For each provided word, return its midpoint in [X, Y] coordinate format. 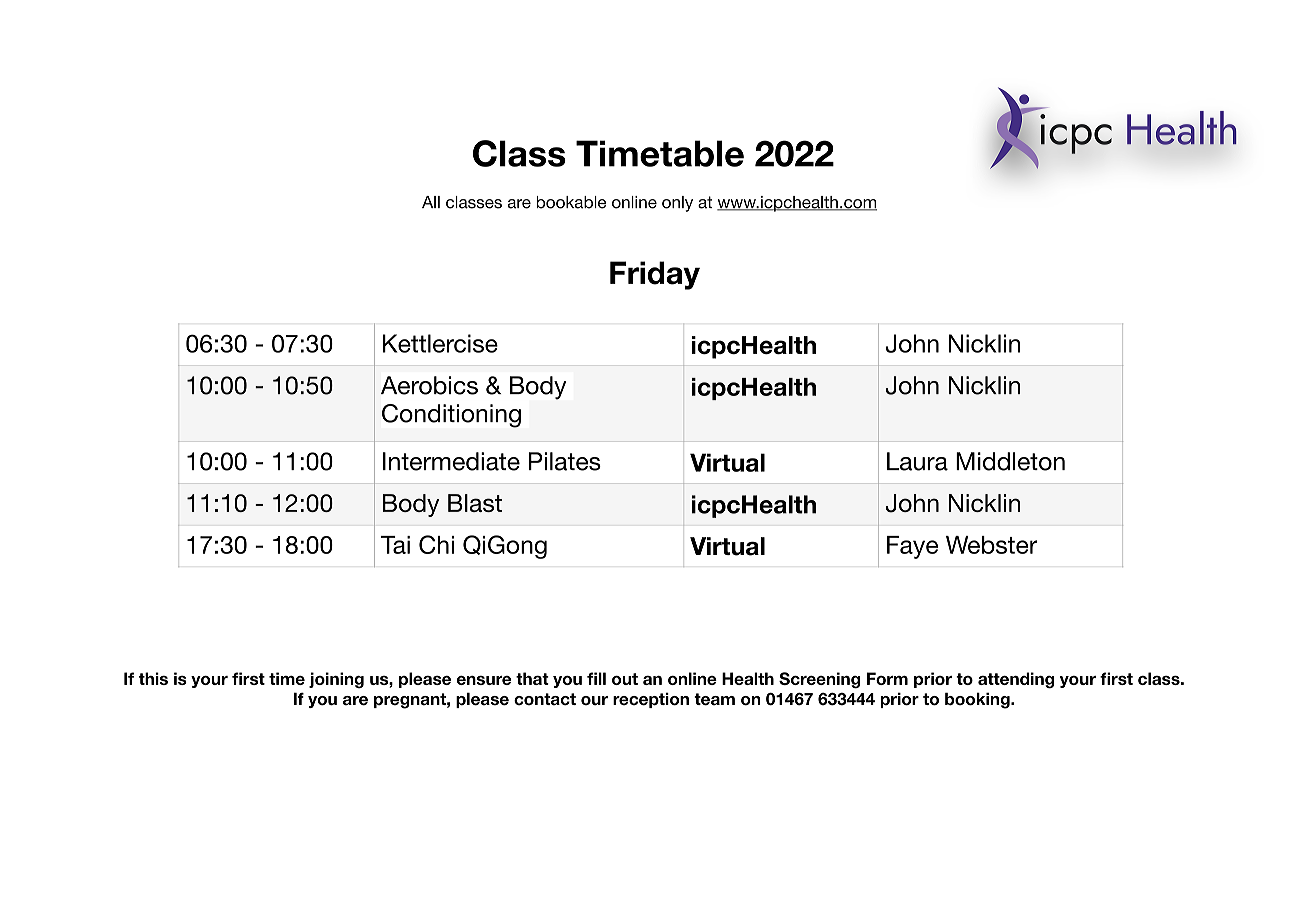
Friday [655, 275]
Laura [917, 461]
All [431, 202]
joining [336, 680]
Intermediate [451, 461]
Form [887, 678]
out [625, 679]
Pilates [565, 461]
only [677, 204]
